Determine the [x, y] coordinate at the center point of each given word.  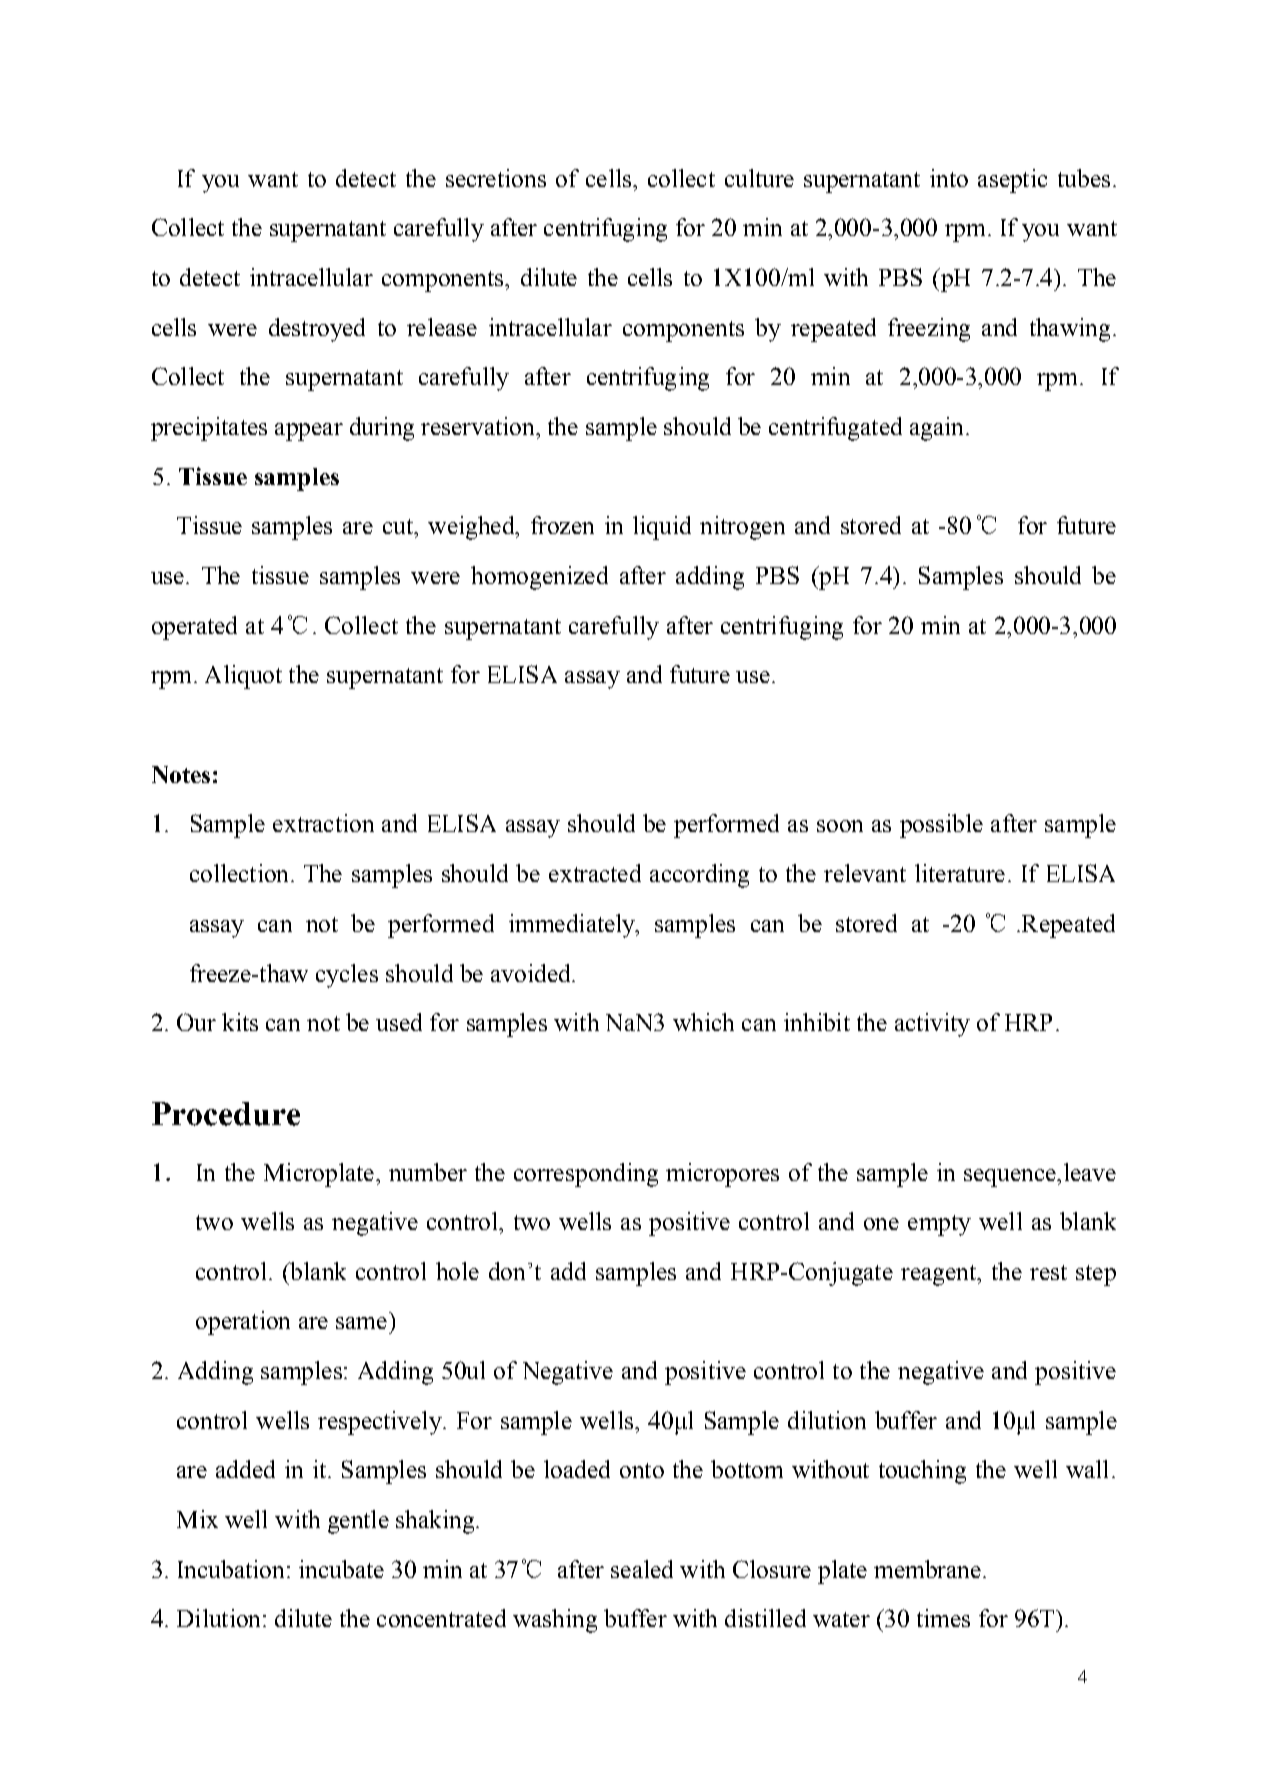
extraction [323, 823]
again [936, 429]
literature [960, 873]
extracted [595, 873]
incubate [341, 1569]
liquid [662, 528]
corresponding [586, 1175]
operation [243, 1323]
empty [939, 1225]
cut [399, 526]
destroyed [317, 330]
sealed [642, 1569]
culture [759, 178]
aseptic [1012, 181]
